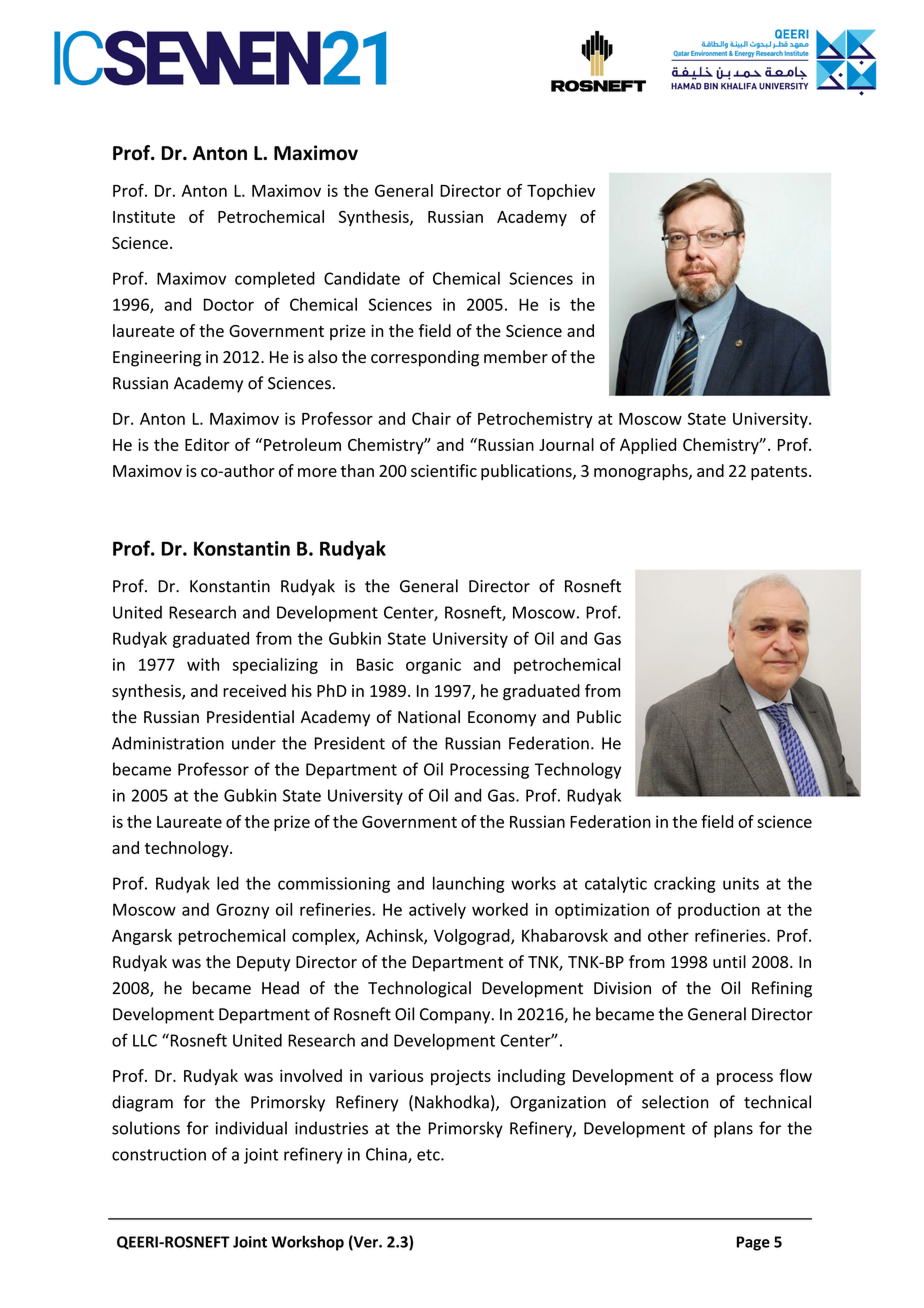  What do you see at coordinates (254, 743) in the screenshot?
I see `under` at bounding box center [254, 743].
